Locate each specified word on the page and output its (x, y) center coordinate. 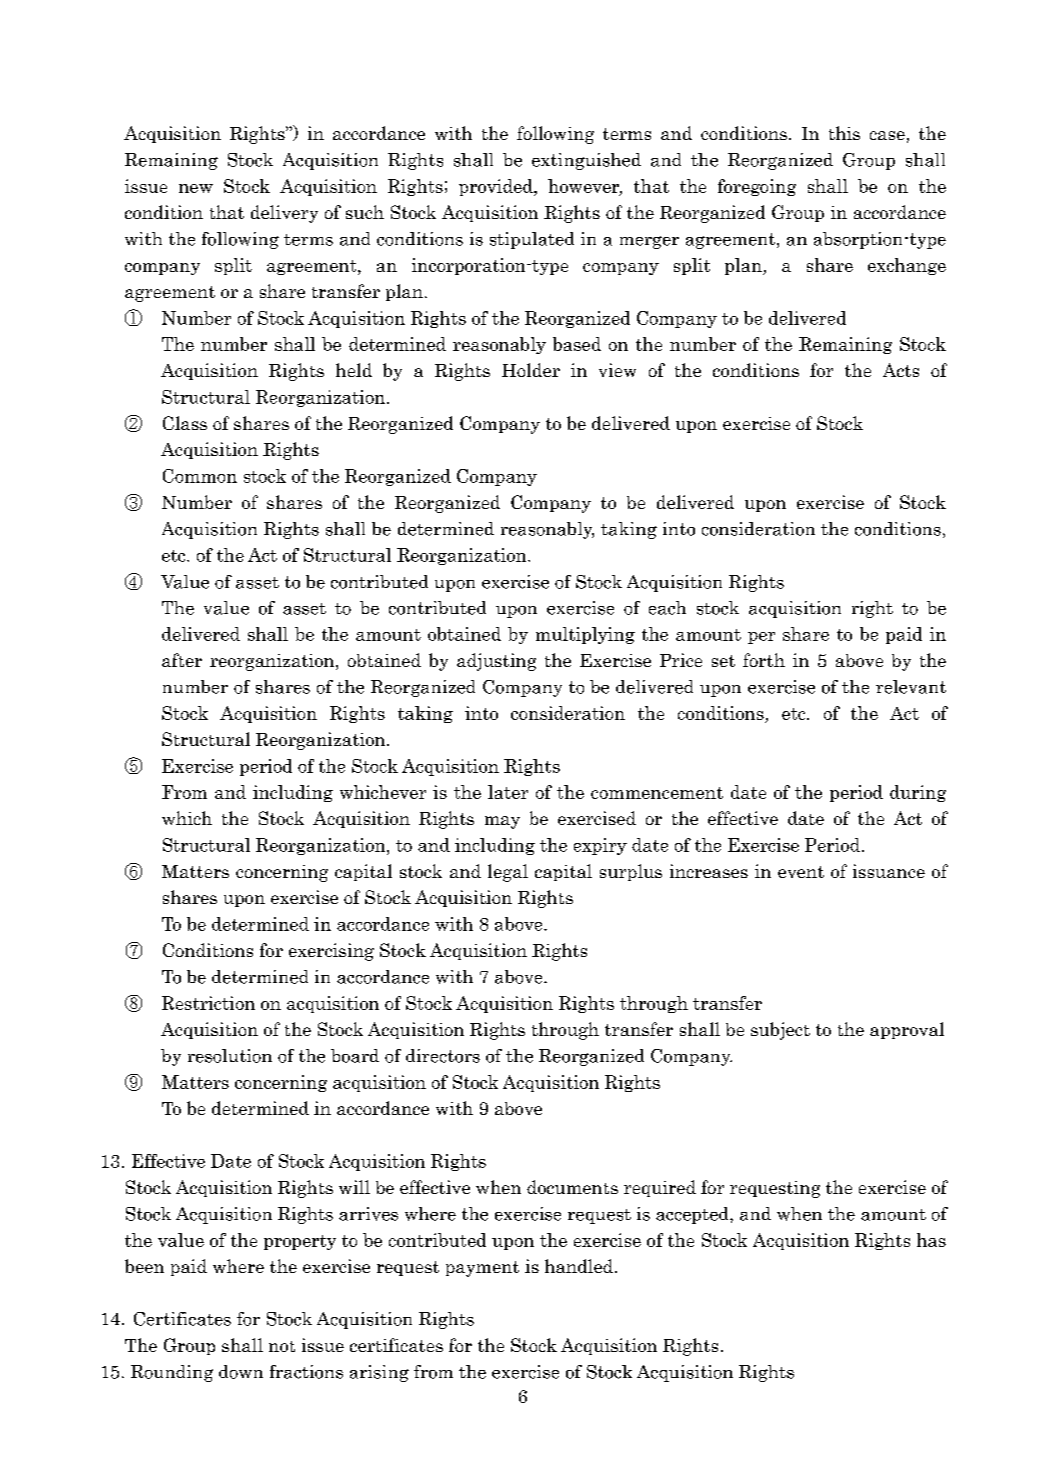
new (196, 188)
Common (200, 476)
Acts (901, 370)
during (918, 793)
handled (579, 1266)
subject (780, 1031)
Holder (531, 370)
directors (443, 1056)
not (282, 1346)
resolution (230, 1056)
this (844, 133)
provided (497, 187)
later (508, 792)
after (182, 660)
